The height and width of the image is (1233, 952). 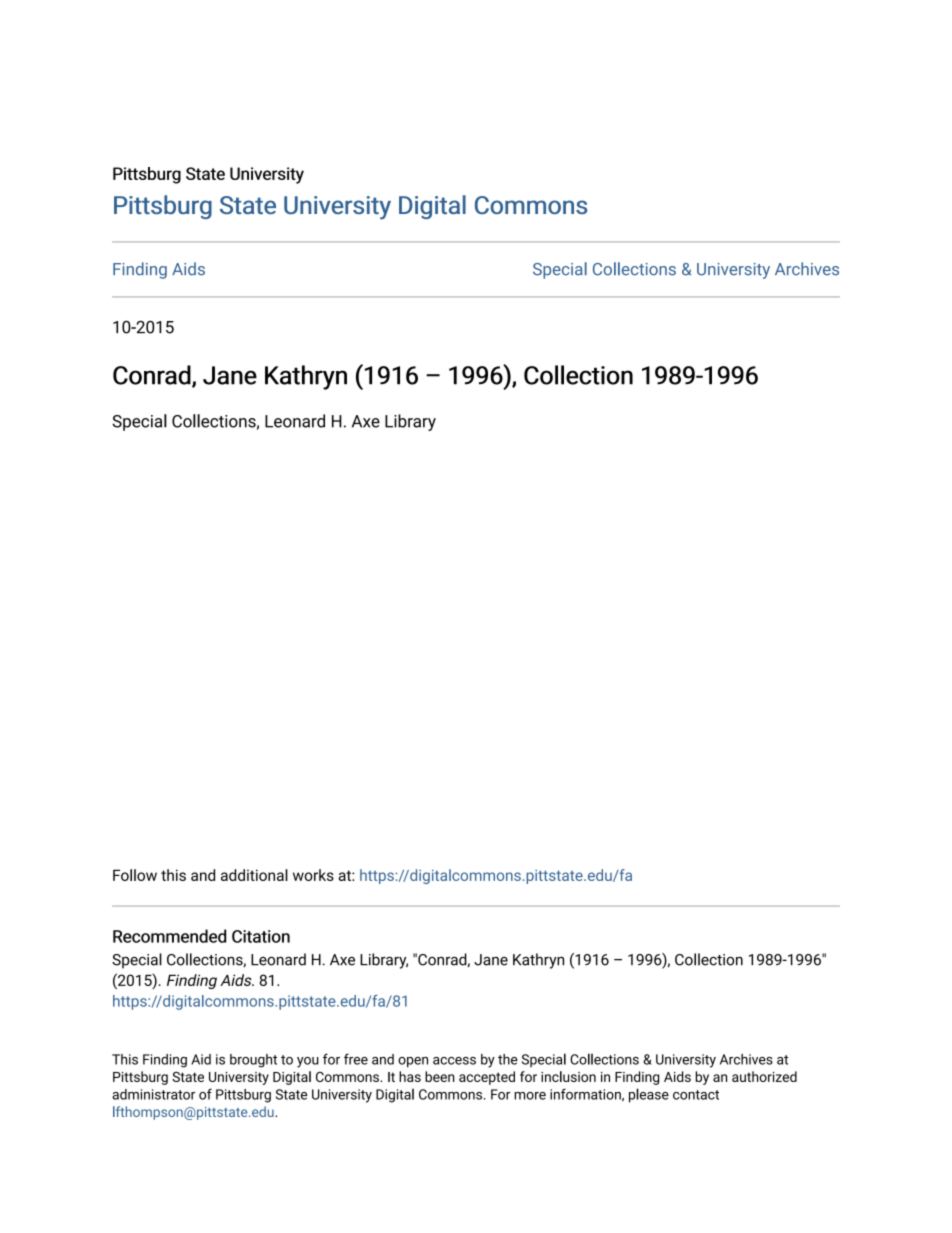 I want to click on brought, so click(x=253, y=1061).
